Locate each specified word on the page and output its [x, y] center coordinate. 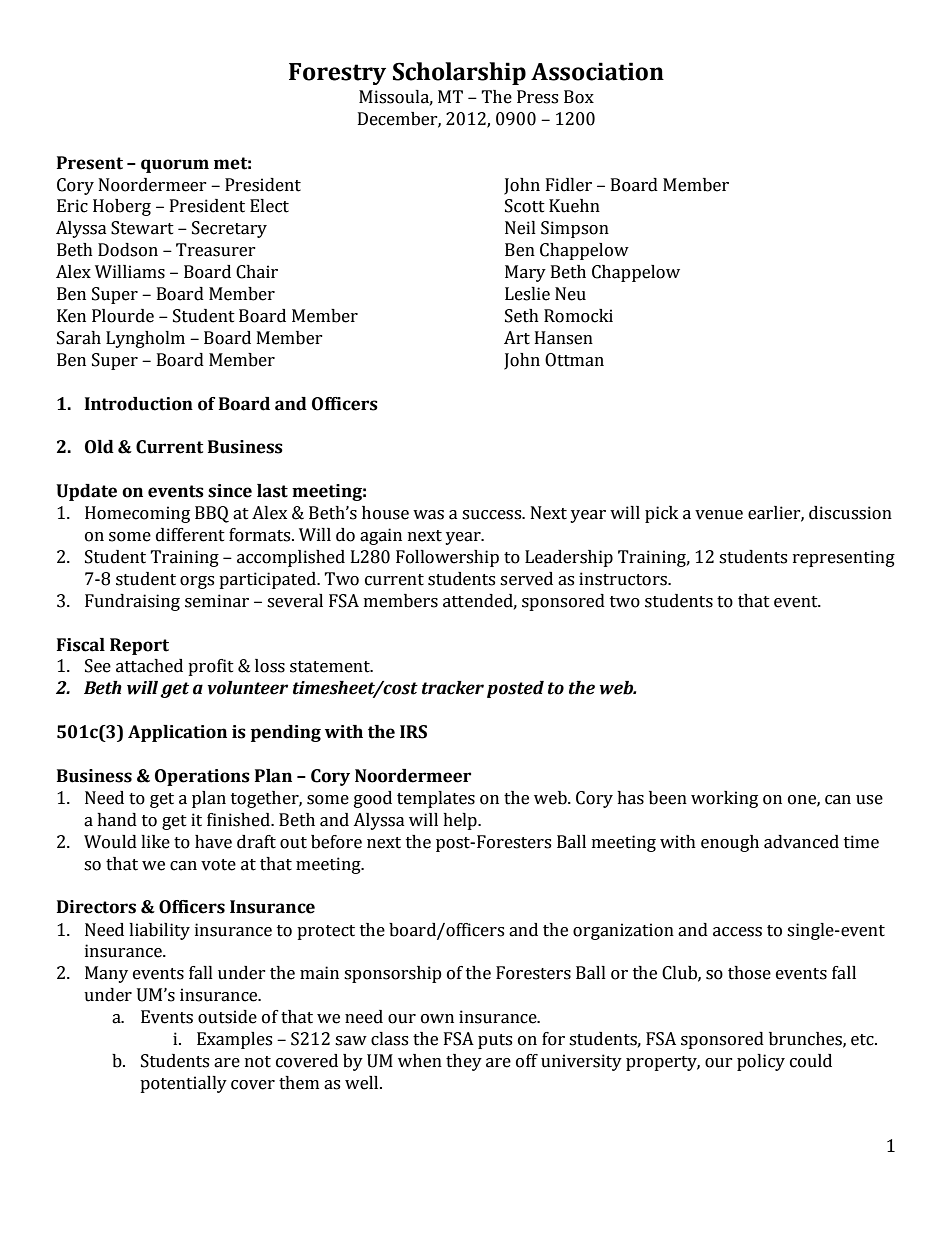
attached [149, 666]
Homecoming [137, 514]
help [461, 821]
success [493, 515]
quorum [175, 166]
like [155, 842]
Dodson [128, 250]
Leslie [527, 294]
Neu [570, 294]
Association [597, 71]
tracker [453, 688]
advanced [801, 842]
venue [719, 515]
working [724, 799]
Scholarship [459, 73]
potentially [183, 1084]
